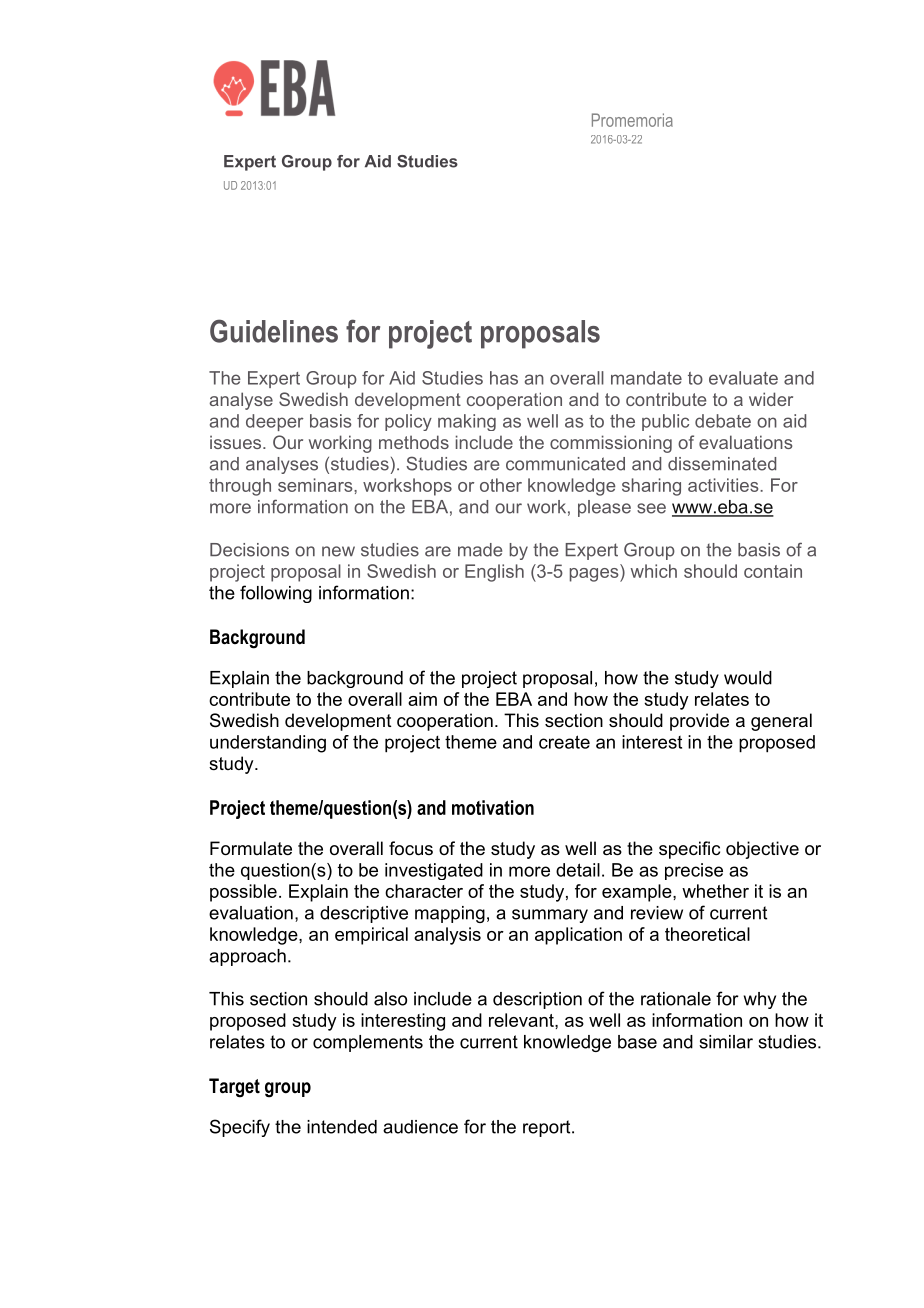 Image resolution: width=924 pixels, height=1308 pixels. What do you see at coordinates (564, 742) in the document?
I see `create` at bounding box center [564, 742].
